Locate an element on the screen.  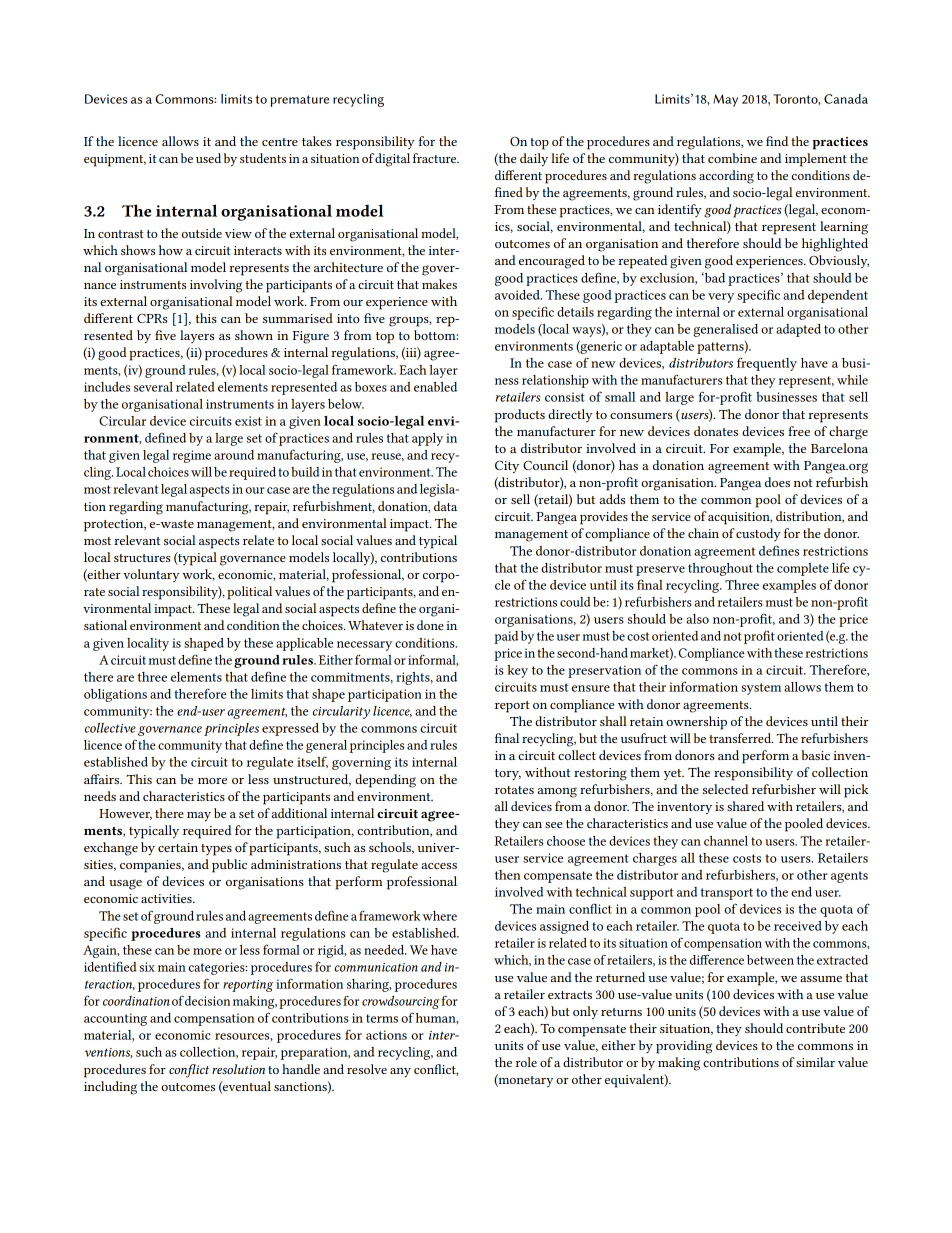
done is located at coordinates (430, 625).
